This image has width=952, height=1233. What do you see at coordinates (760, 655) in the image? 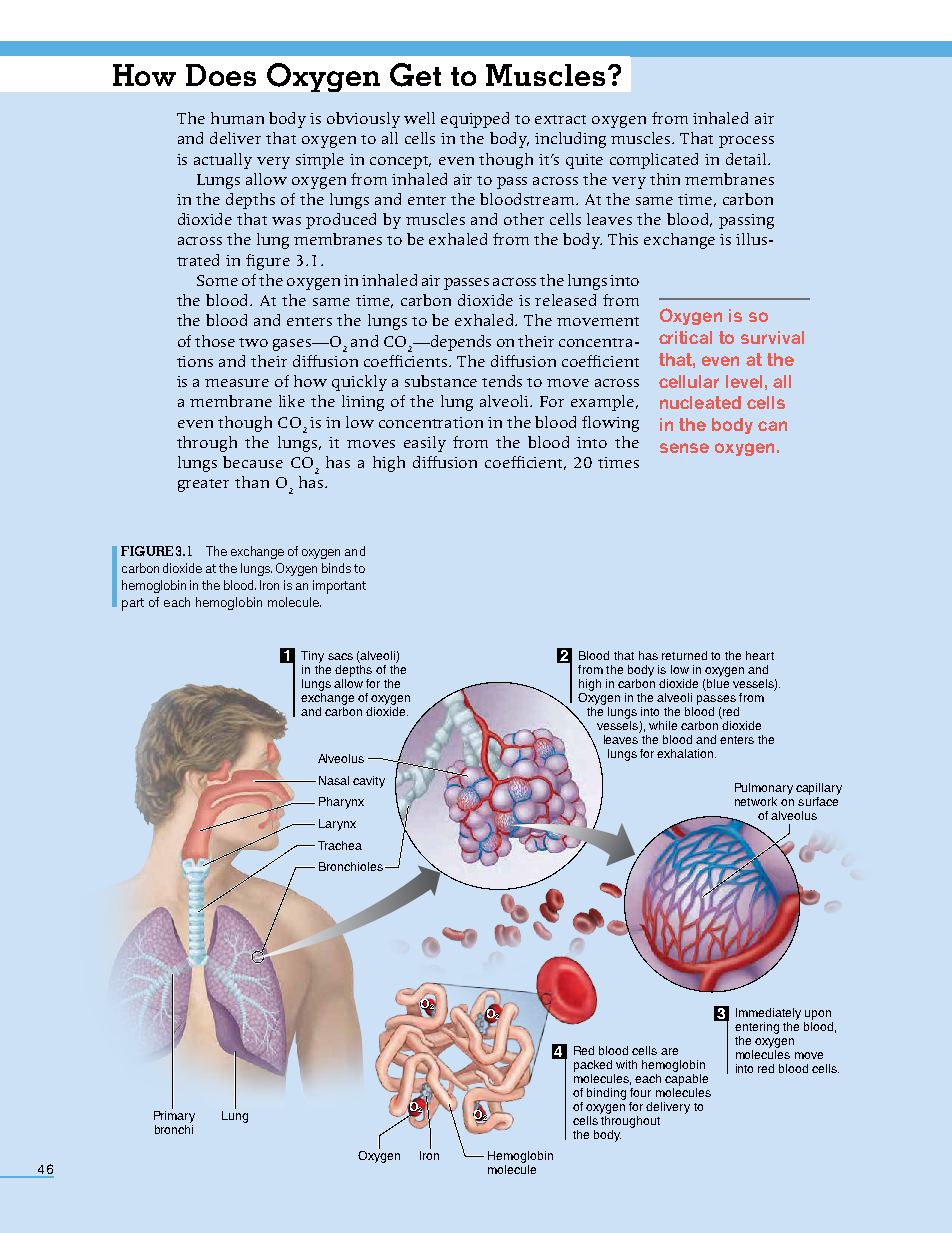
I see `heart` at bounding box center [760, 655].
